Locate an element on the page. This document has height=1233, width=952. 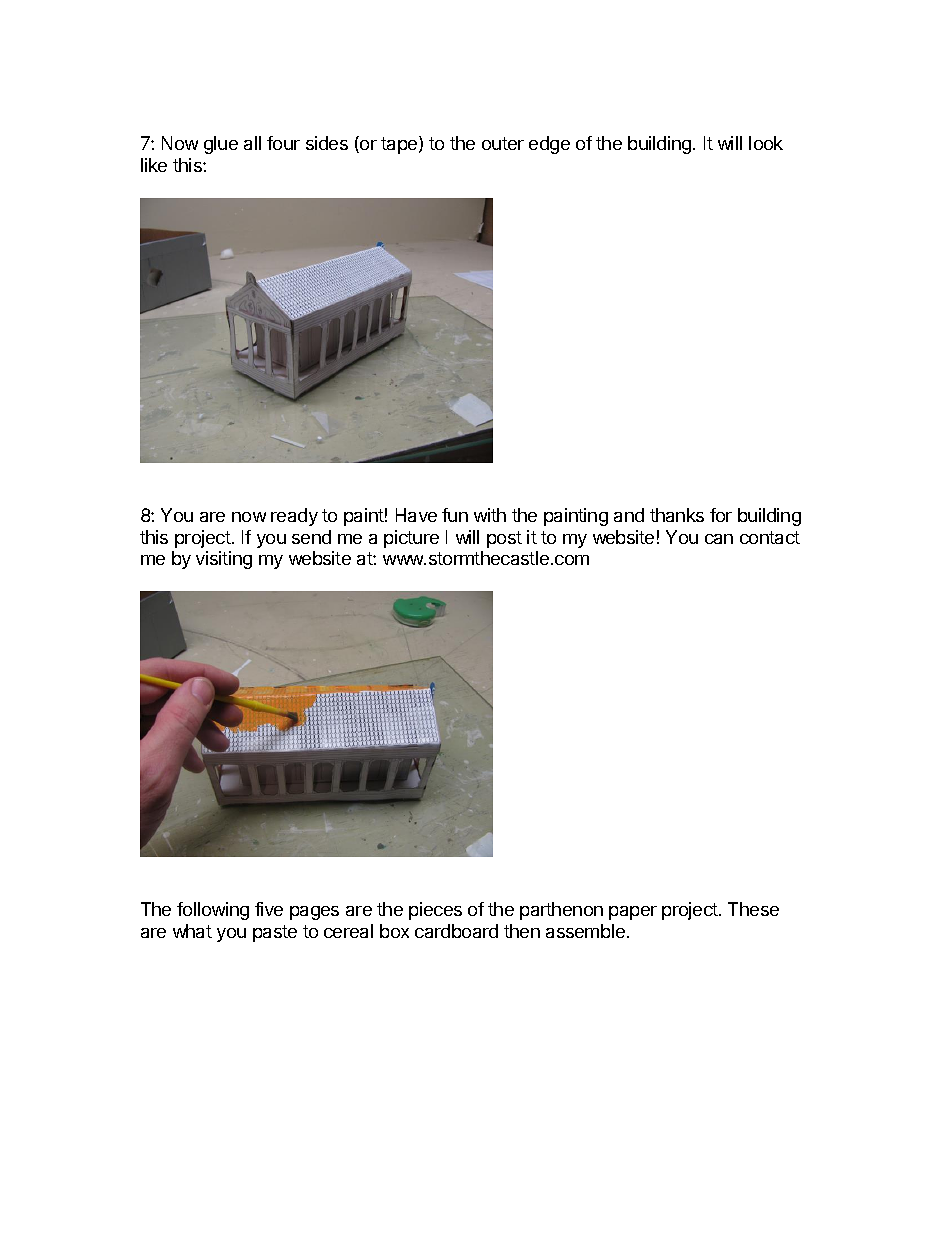
following is located at coordinates (213, 911).
